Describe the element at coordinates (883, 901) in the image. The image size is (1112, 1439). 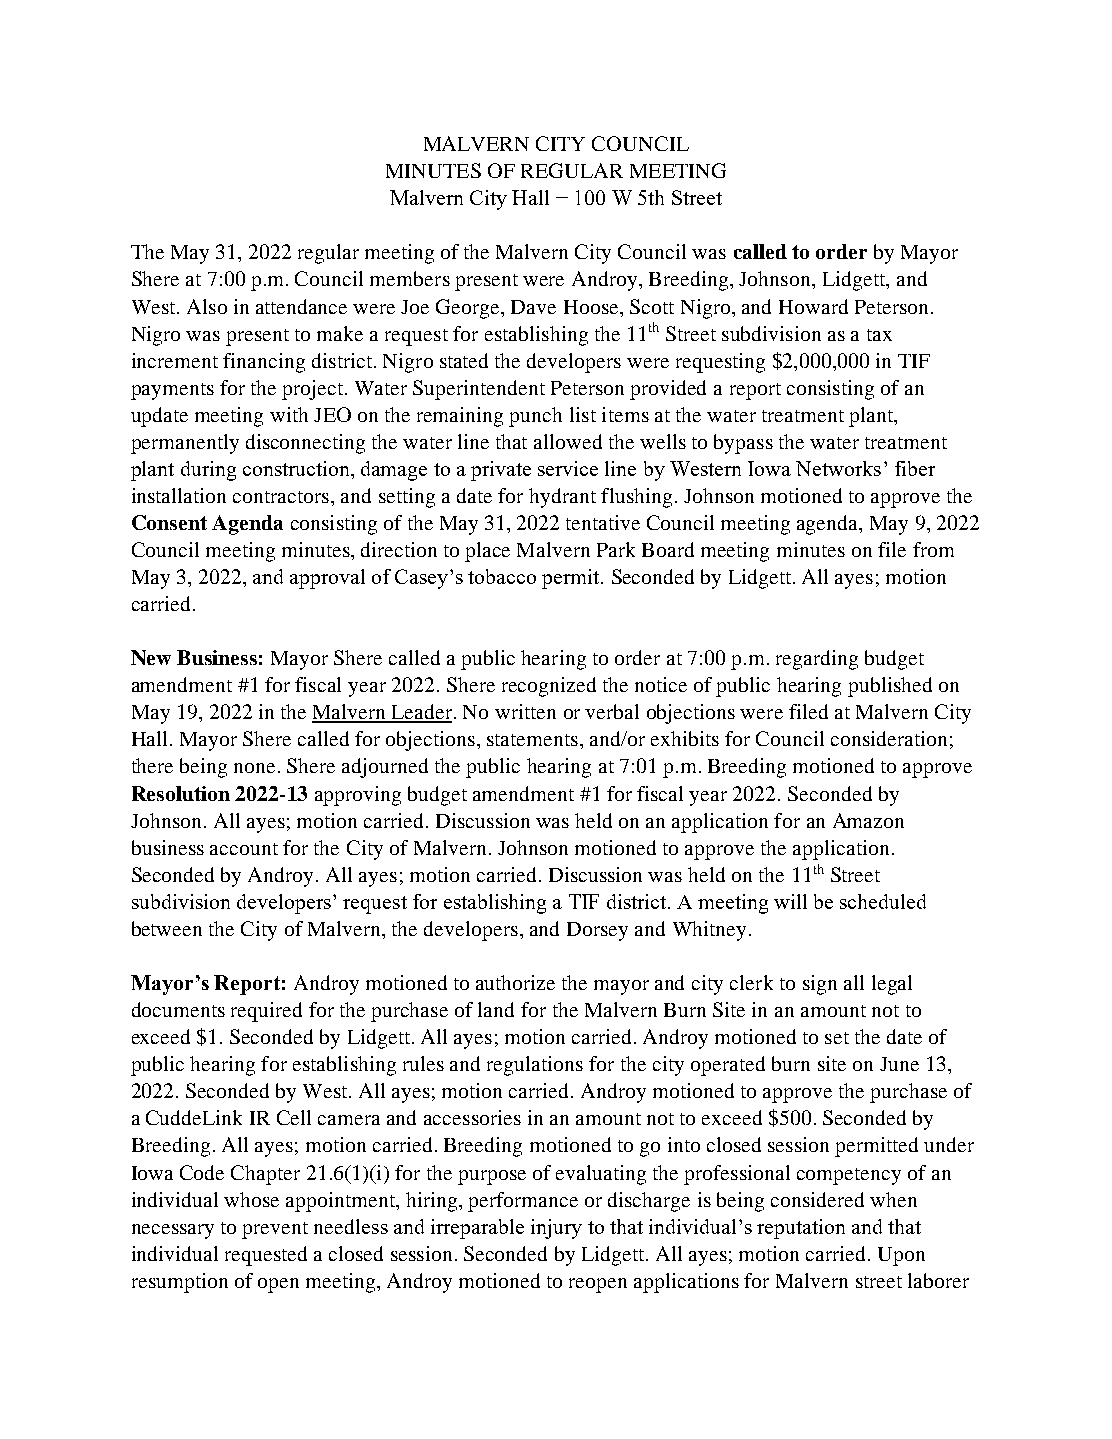
I see `scheduled` at that location.
